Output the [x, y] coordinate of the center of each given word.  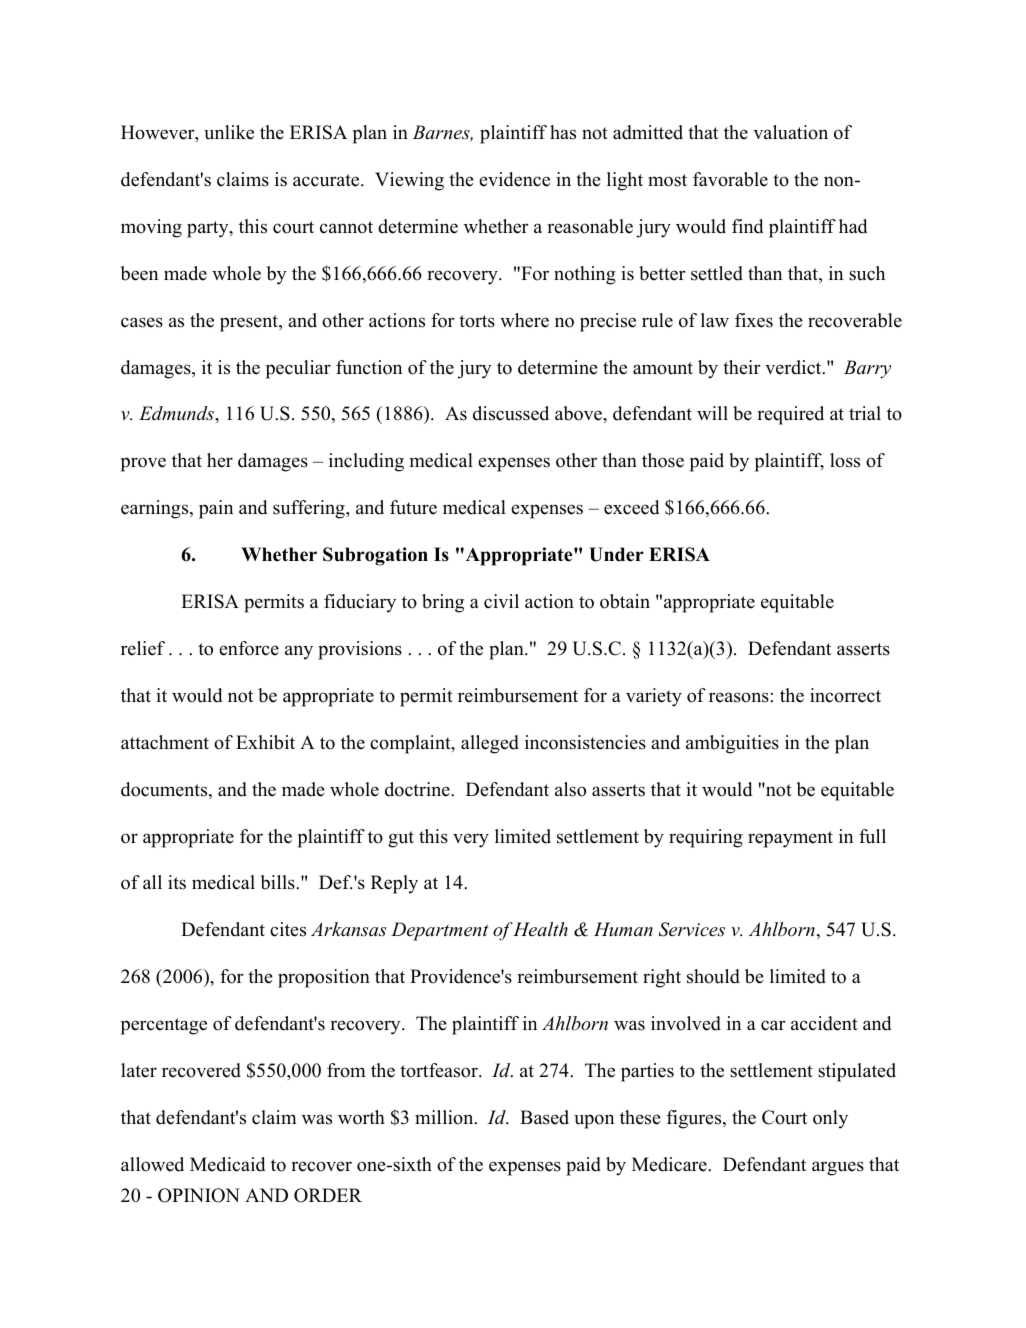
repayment [790, 839]
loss [845, 460]
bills [278, 882]
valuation [790, 132]
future [413, 507]
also [570, 789]
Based [544, 1117]
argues [838, 1168]
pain [216, 509]
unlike [229, 132]
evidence [514, 179]
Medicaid [227, 1164]
